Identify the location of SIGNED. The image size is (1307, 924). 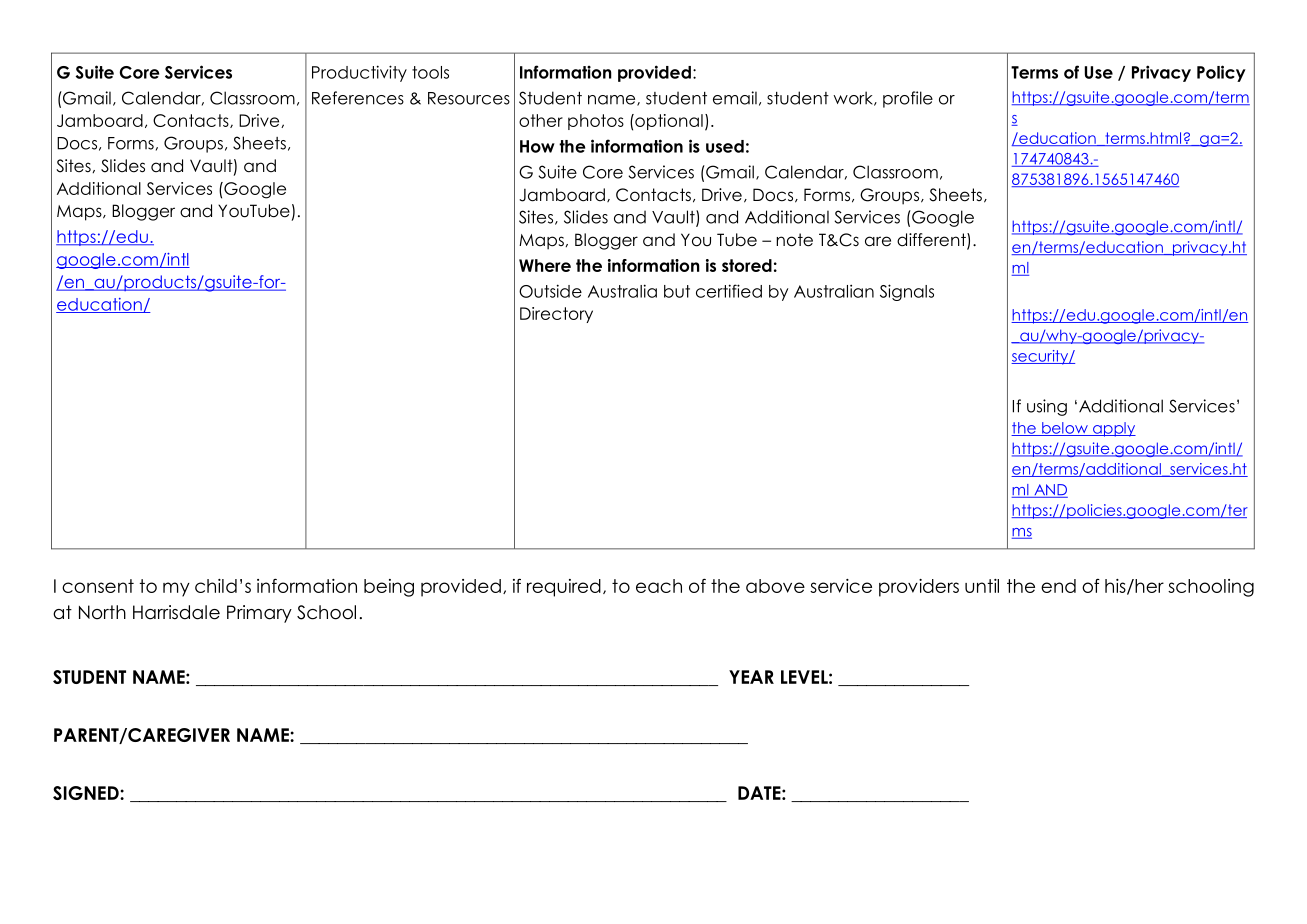
(87, 793).
